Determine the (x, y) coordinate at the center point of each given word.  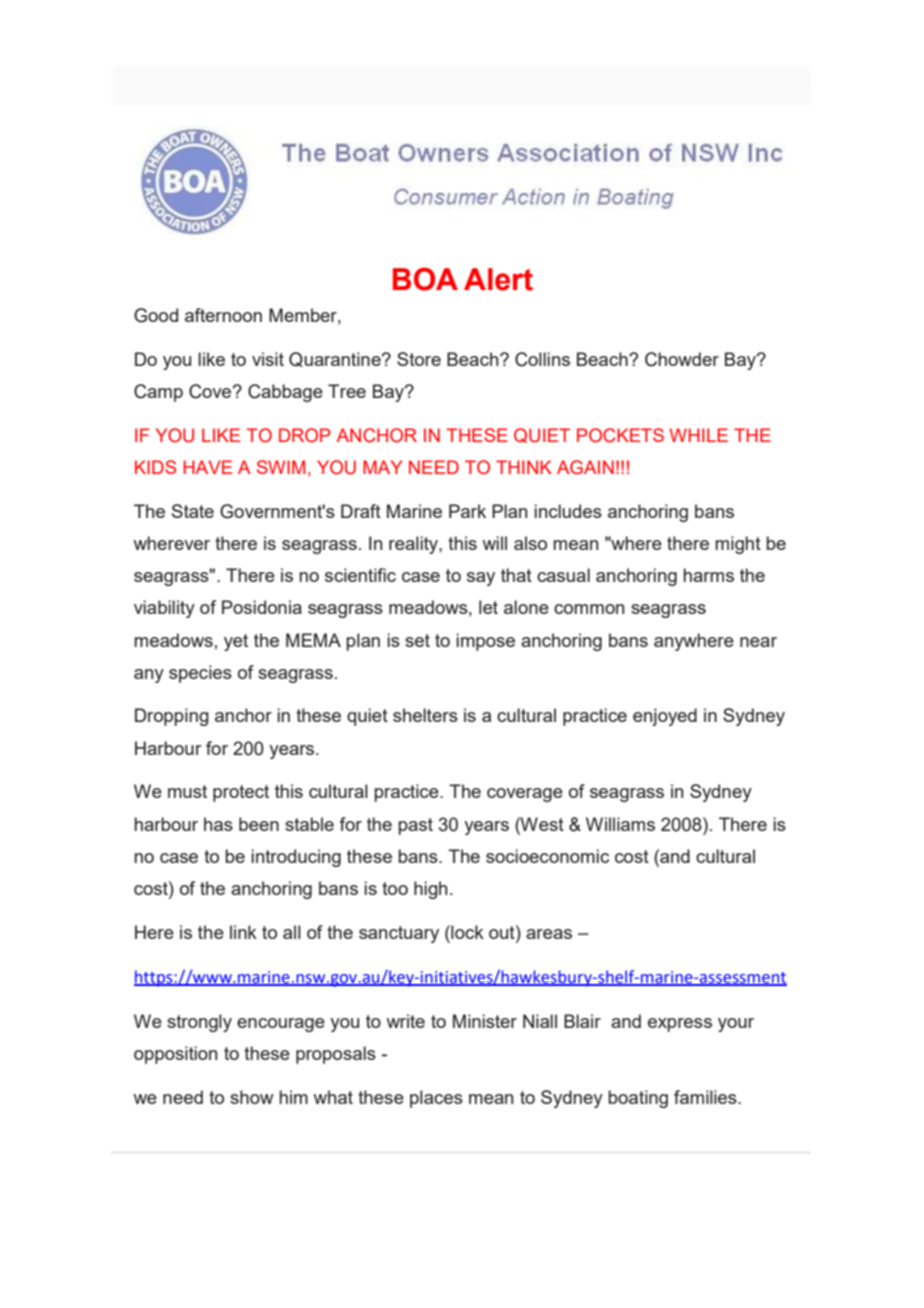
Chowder (682, 359)
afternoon (223, 315)
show (252, 1097)
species (200, 674)
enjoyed (665, 717)
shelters (425, 715)
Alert (498, 279)
